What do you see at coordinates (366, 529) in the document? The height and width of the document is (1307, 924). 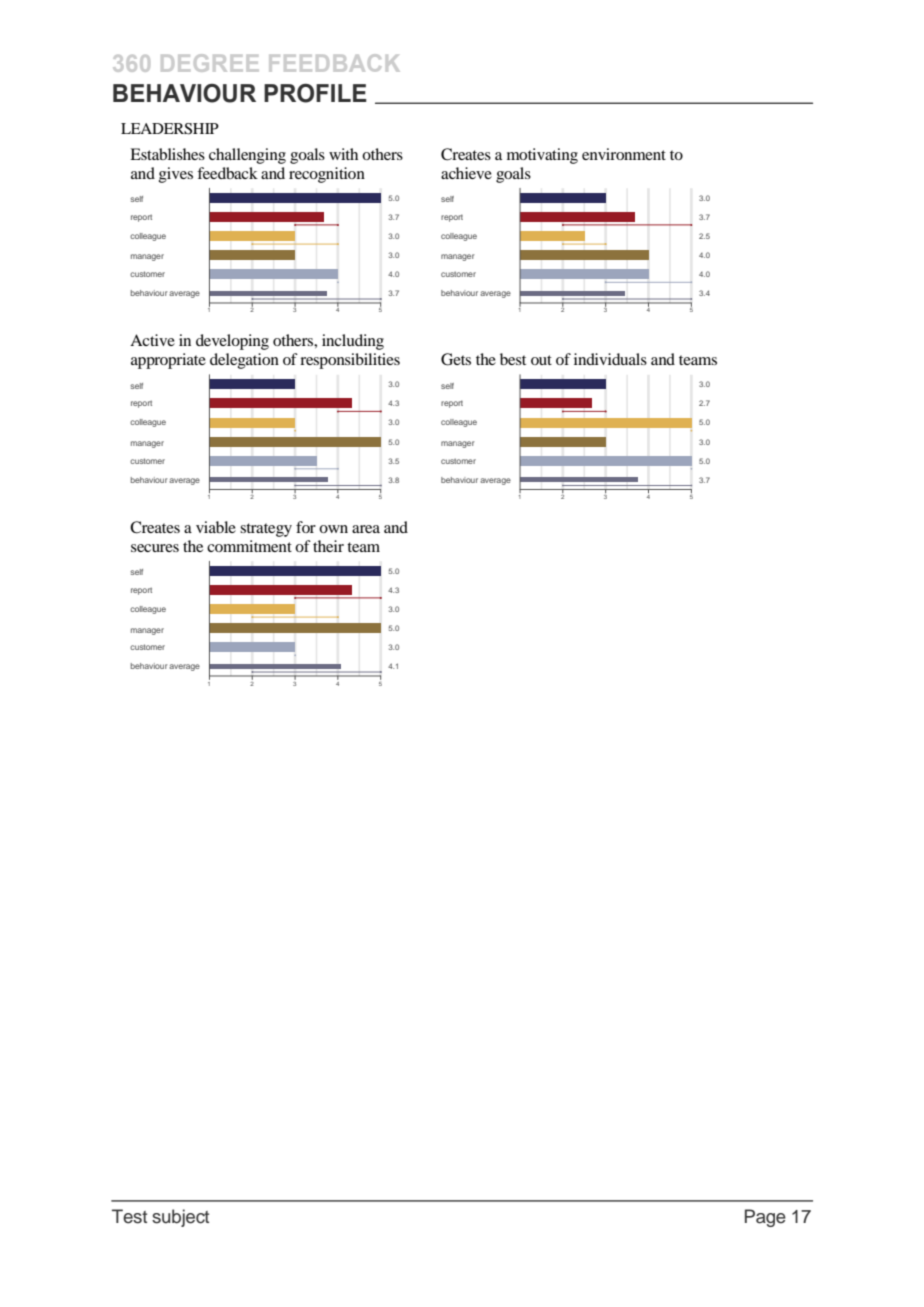 I see `area` at bounding box center [366, 529].
